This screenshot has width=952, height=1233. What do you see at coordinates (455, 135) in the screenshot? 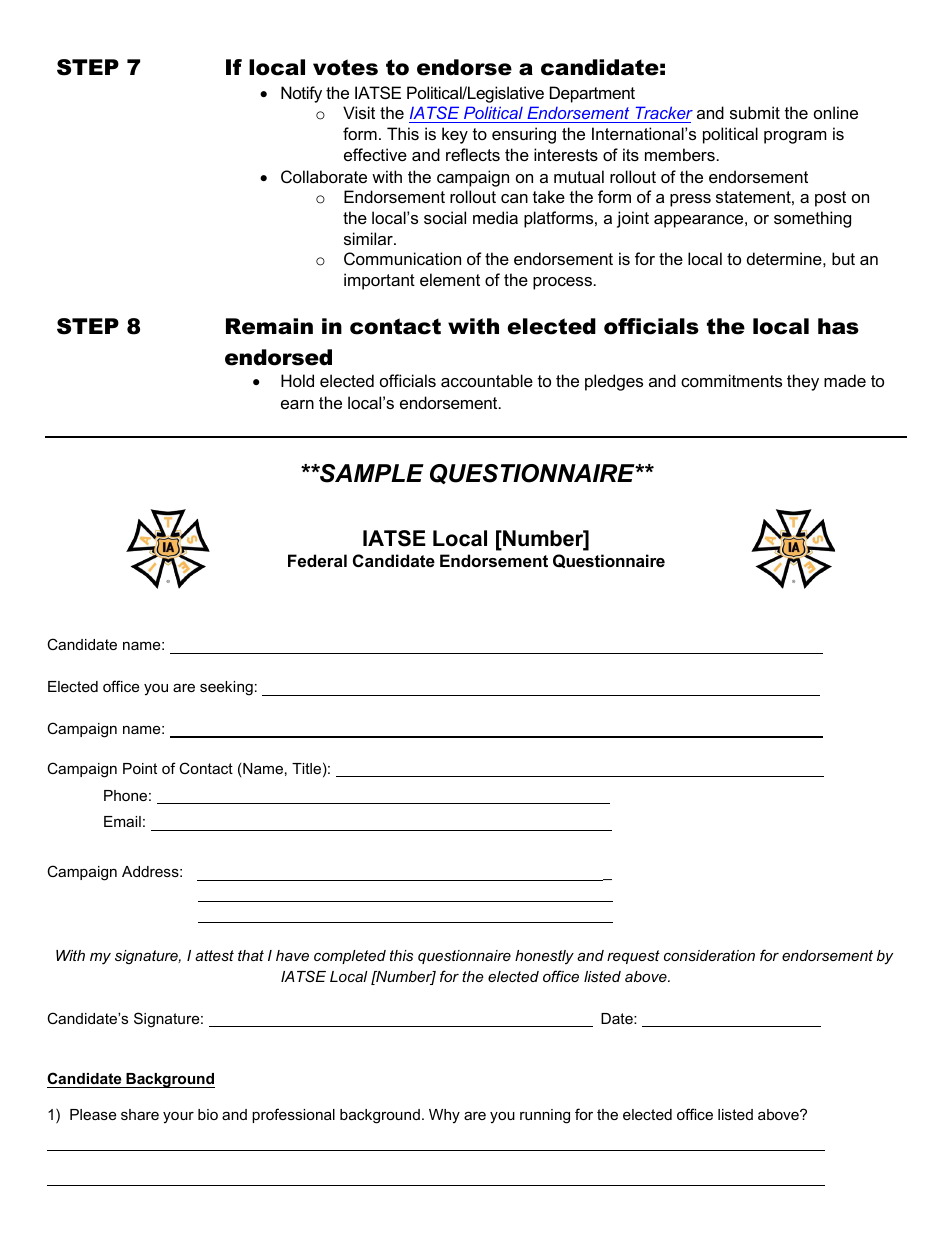
I see `key` at bounding box center [455, 135].
